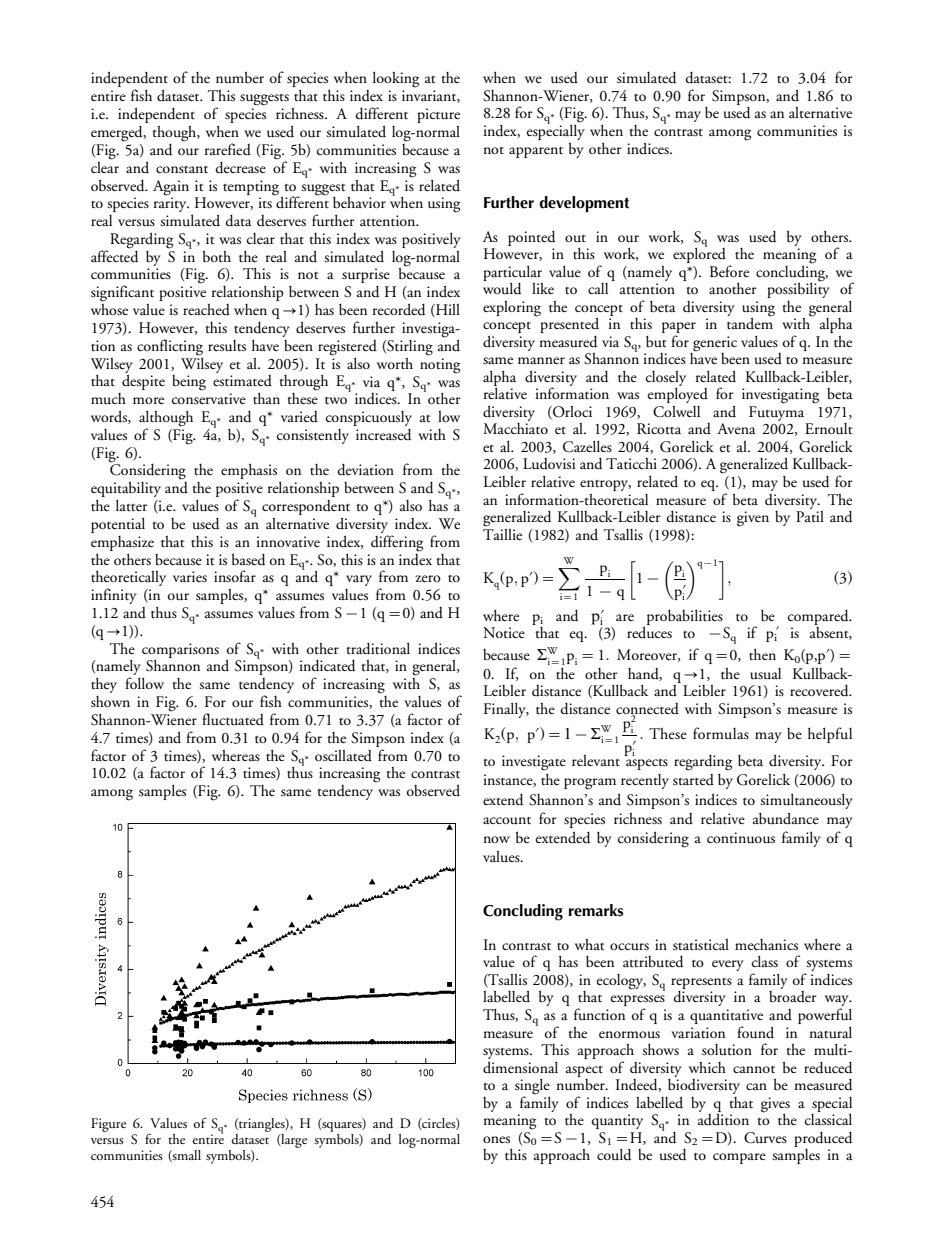 This screenshot has height=1251, width=952. What do you see at coordinates (699, 254) in the screenshot?
I see `explored` at bounding box center [699, 254].
